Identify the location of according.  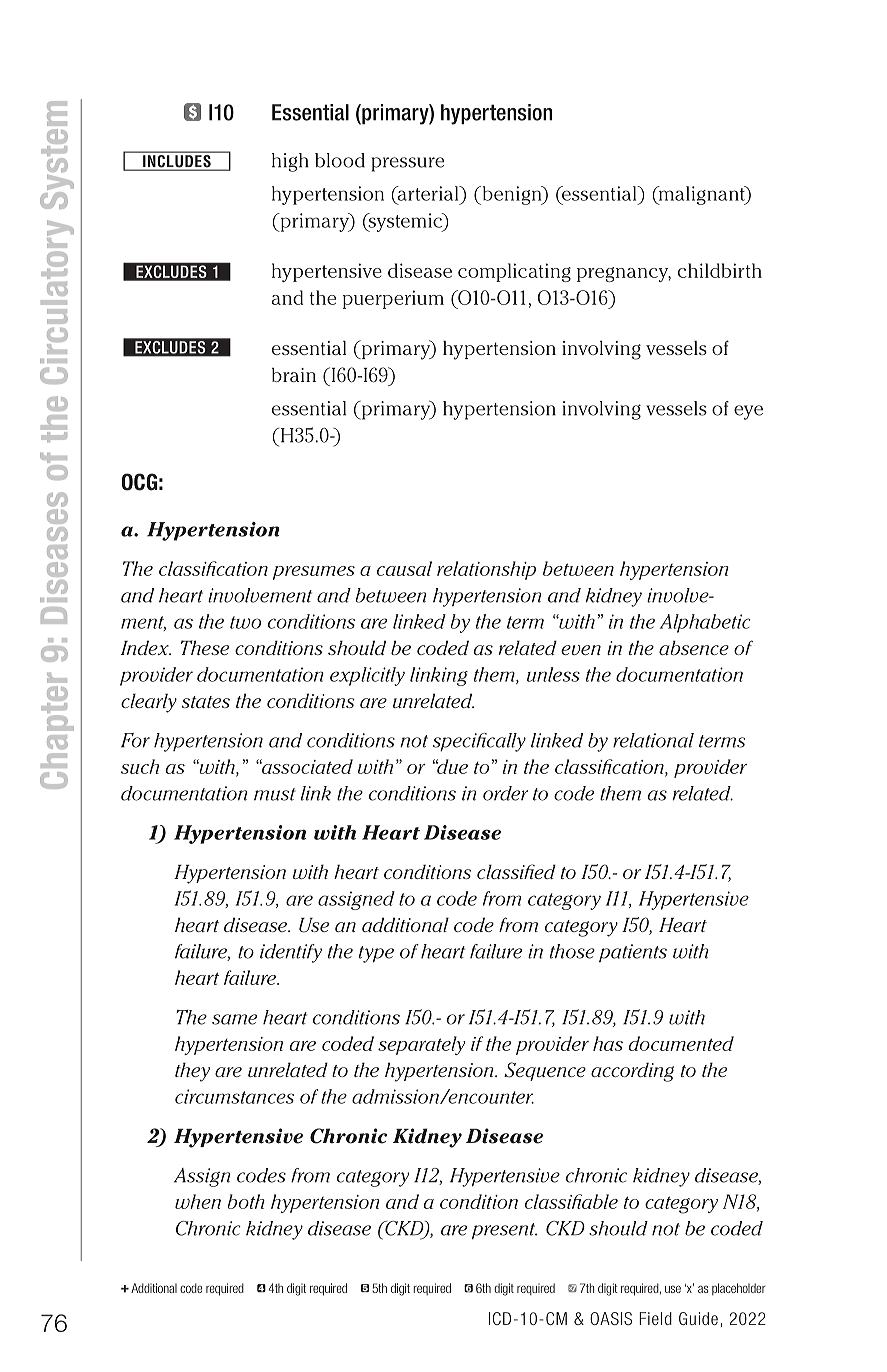
(632, 1072).
